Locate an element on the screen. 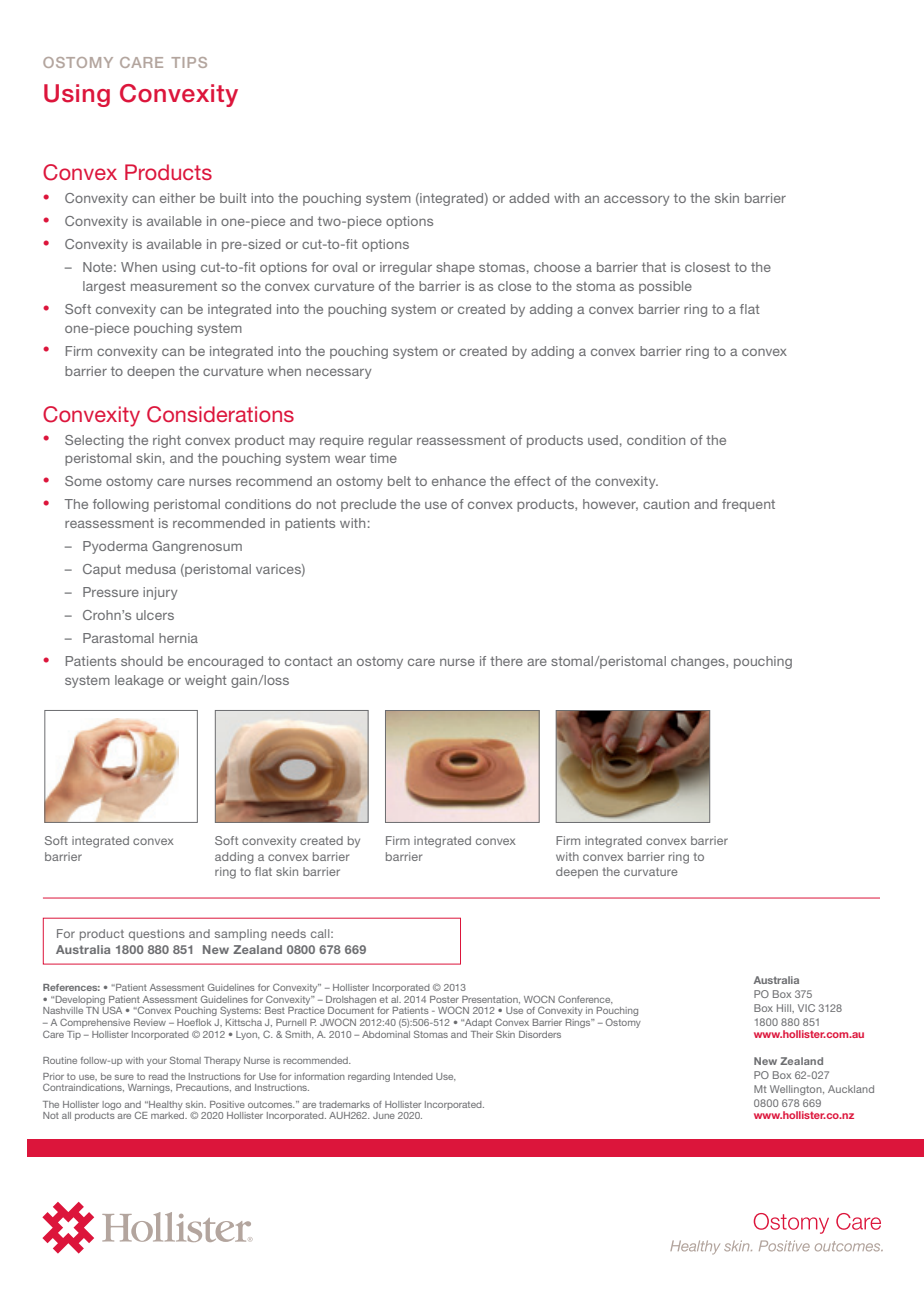 The height and width of the screenshot is (1308, 924). leakage is located at coordinates (139, 681).
